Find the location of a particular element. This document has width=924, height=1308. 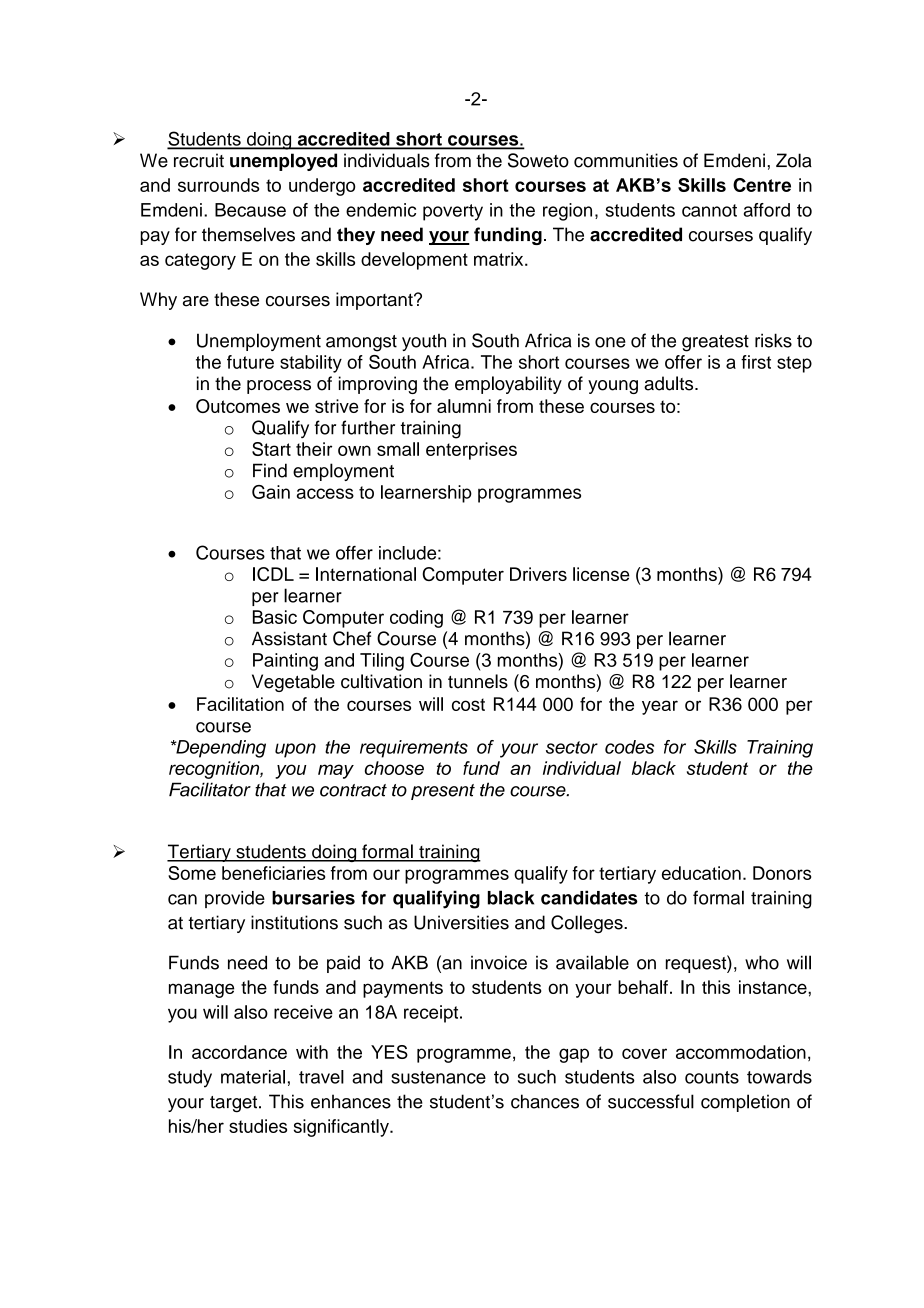

target is located at coordinates (235, 1104).
